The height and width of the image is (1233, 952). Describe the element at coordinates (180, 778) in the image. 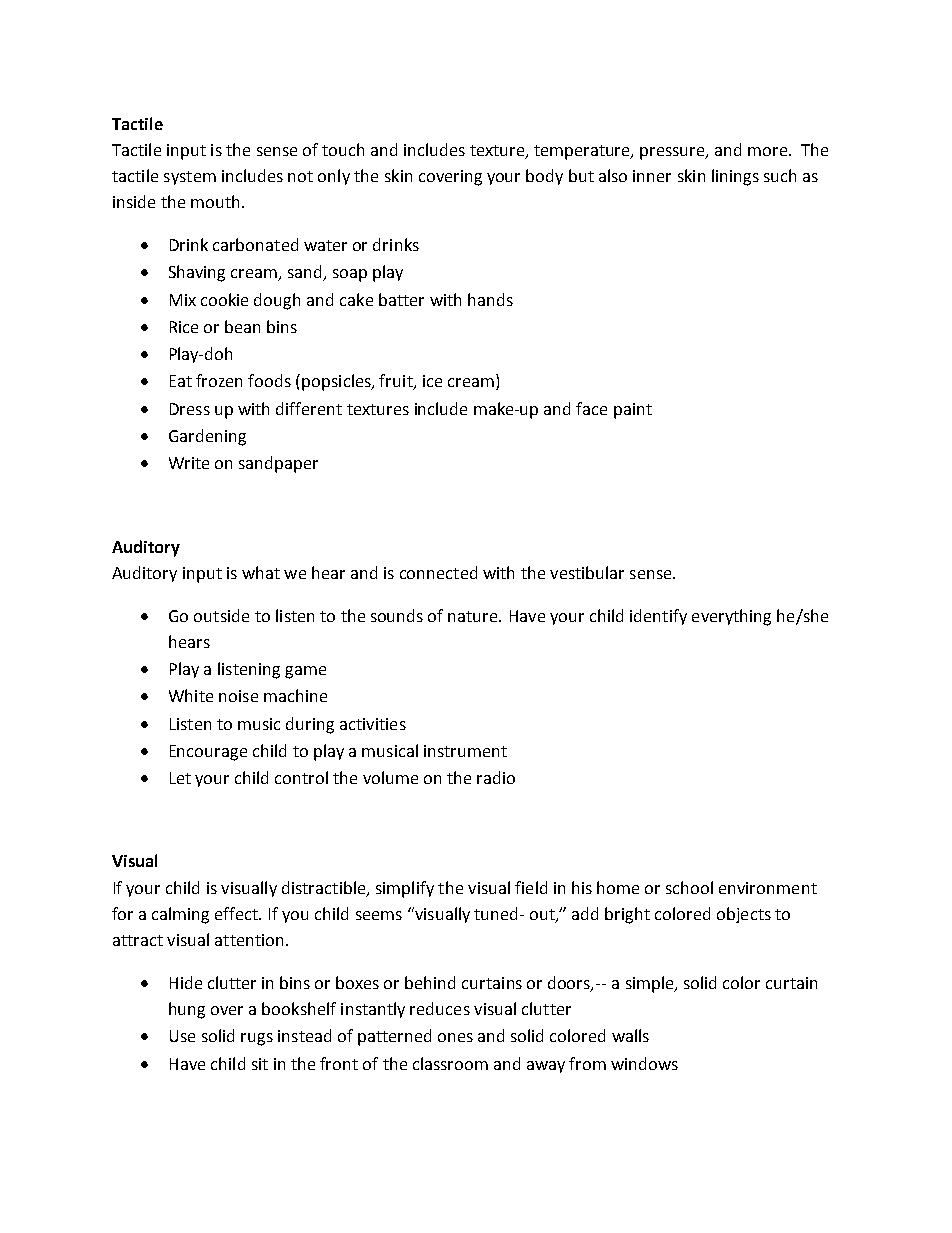

I see `Let` at that location.
